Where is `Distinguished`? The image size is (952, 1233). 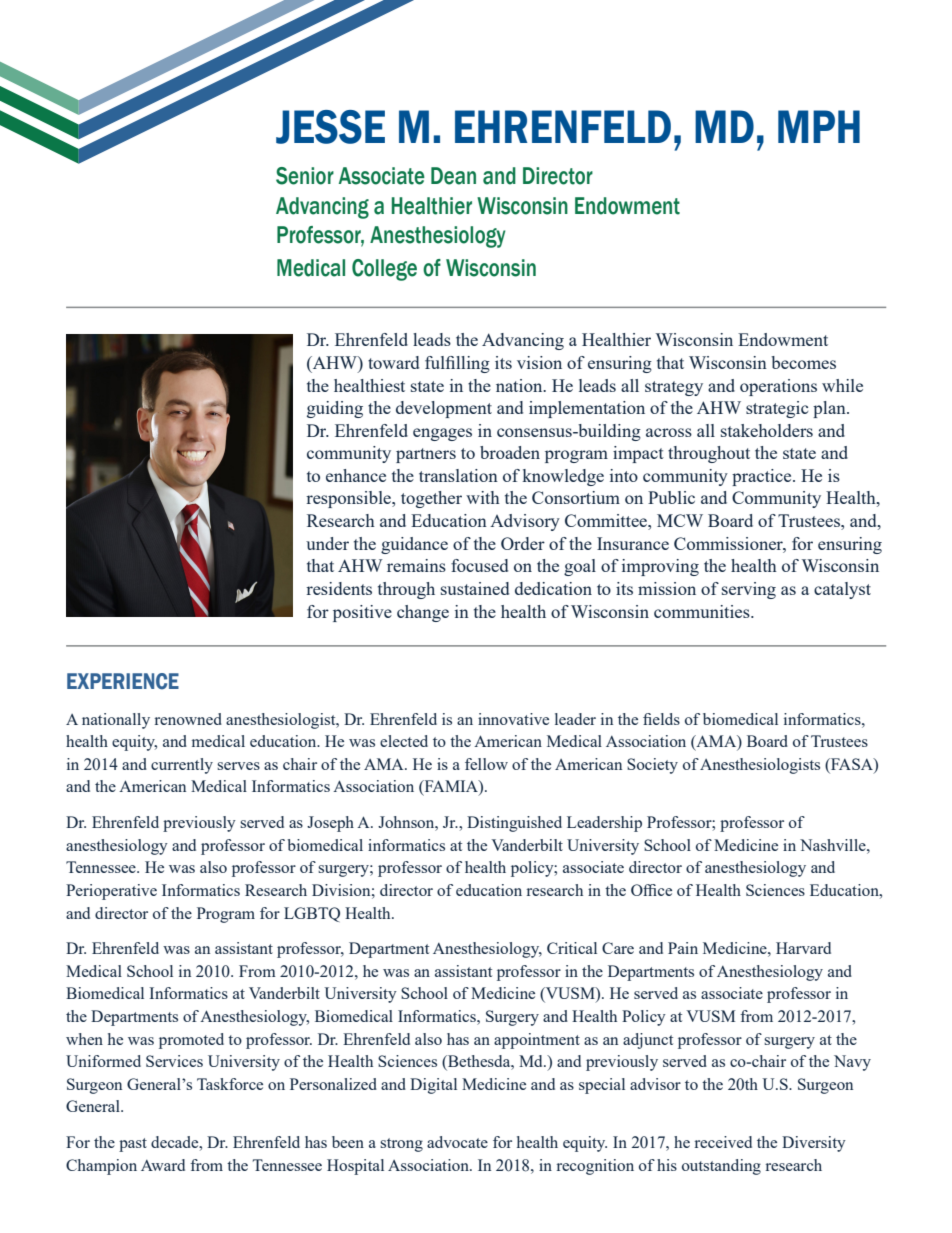 Distinguished is located at coordinates (514, 824).
